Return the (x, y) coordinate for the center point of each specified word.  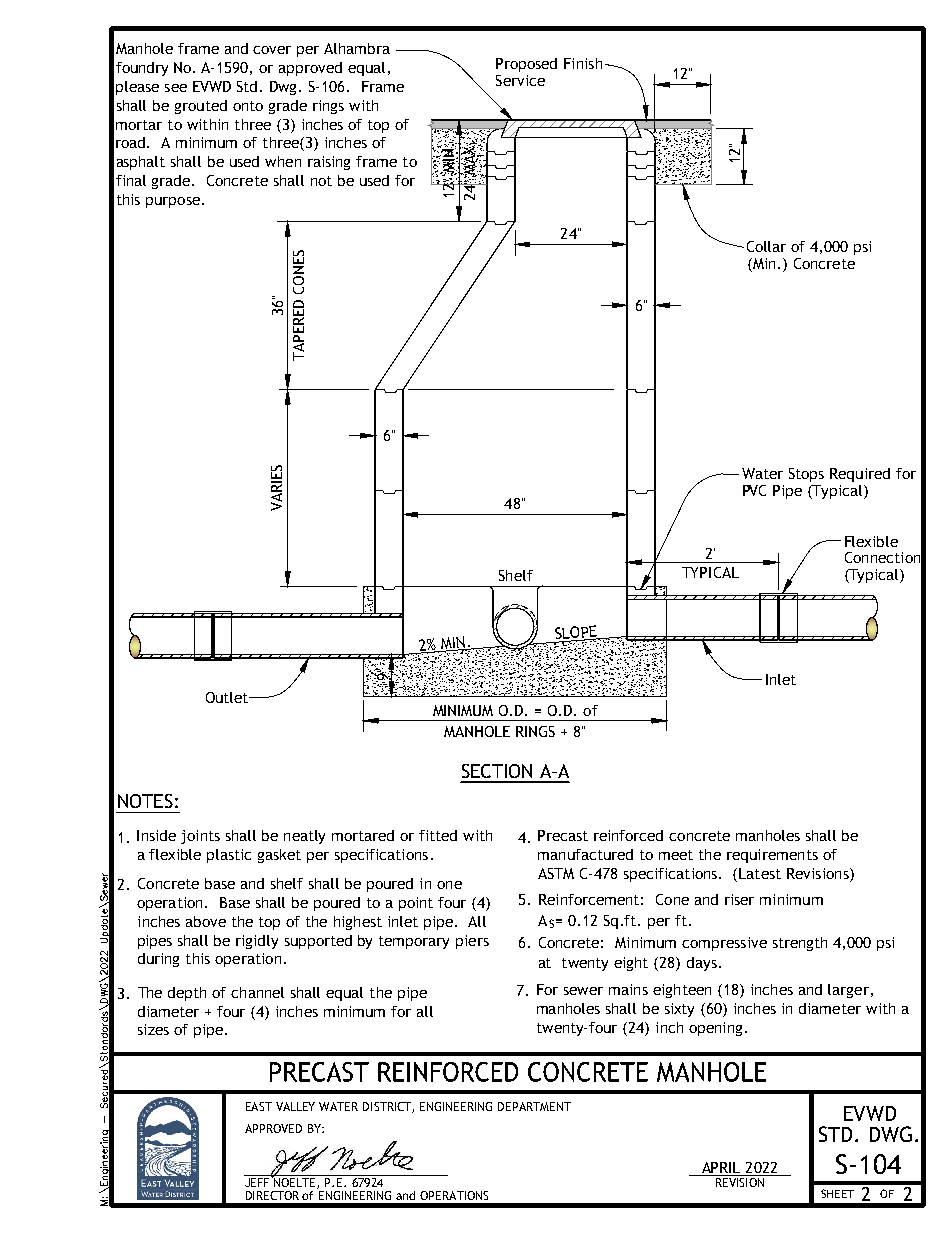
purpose (173, 202)
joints (200, 837)
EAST (259, 1106)
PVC (754, 490)
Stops (806, 475)
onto (248, 106)
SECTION (497, 771)
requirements (772, 856)
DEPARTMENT (534, 1106)
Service (520, 80)
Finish (583, 63)
